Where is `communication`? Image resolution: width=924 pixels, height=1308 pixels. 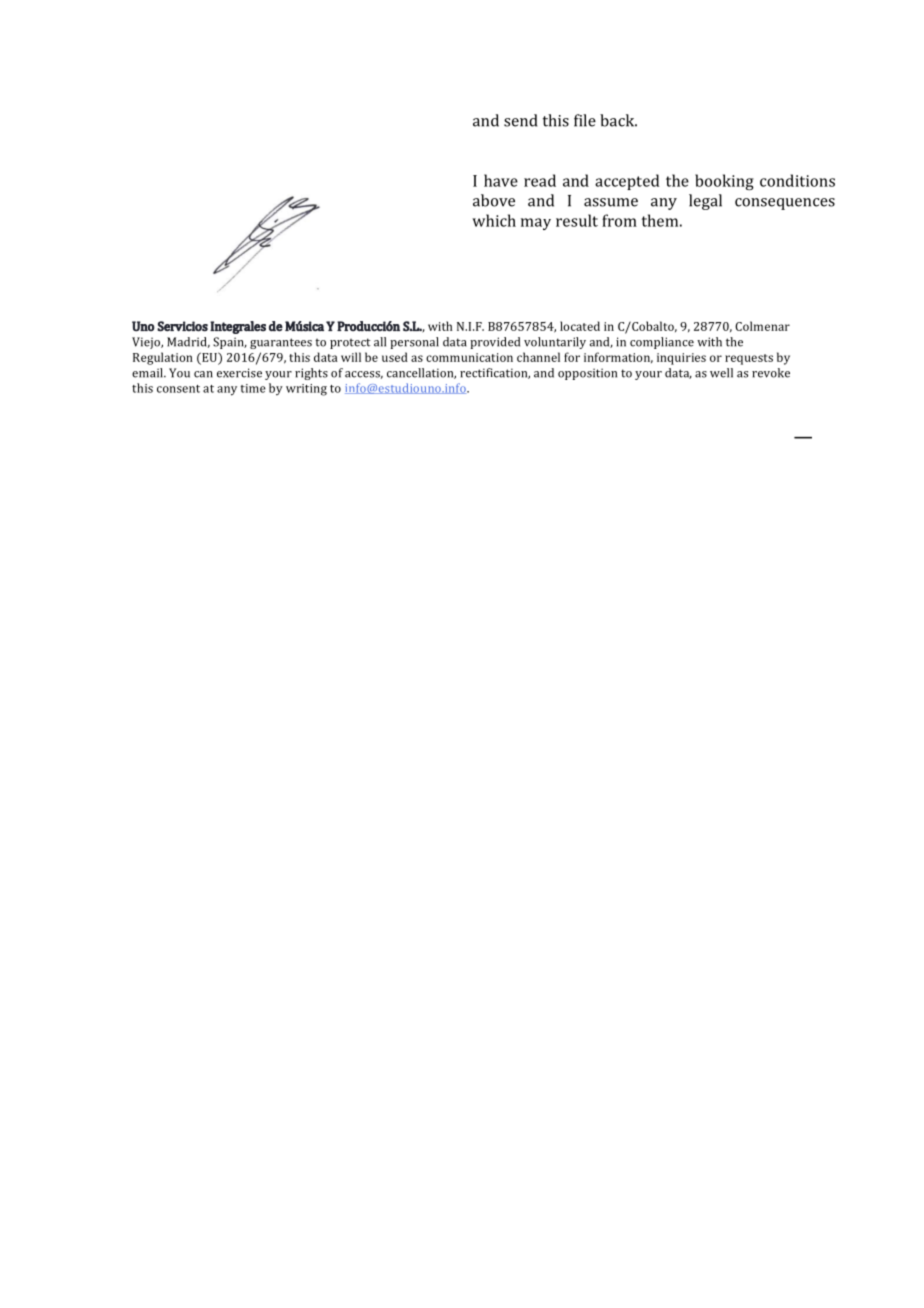 communication is located at coordinates (469, 357).
